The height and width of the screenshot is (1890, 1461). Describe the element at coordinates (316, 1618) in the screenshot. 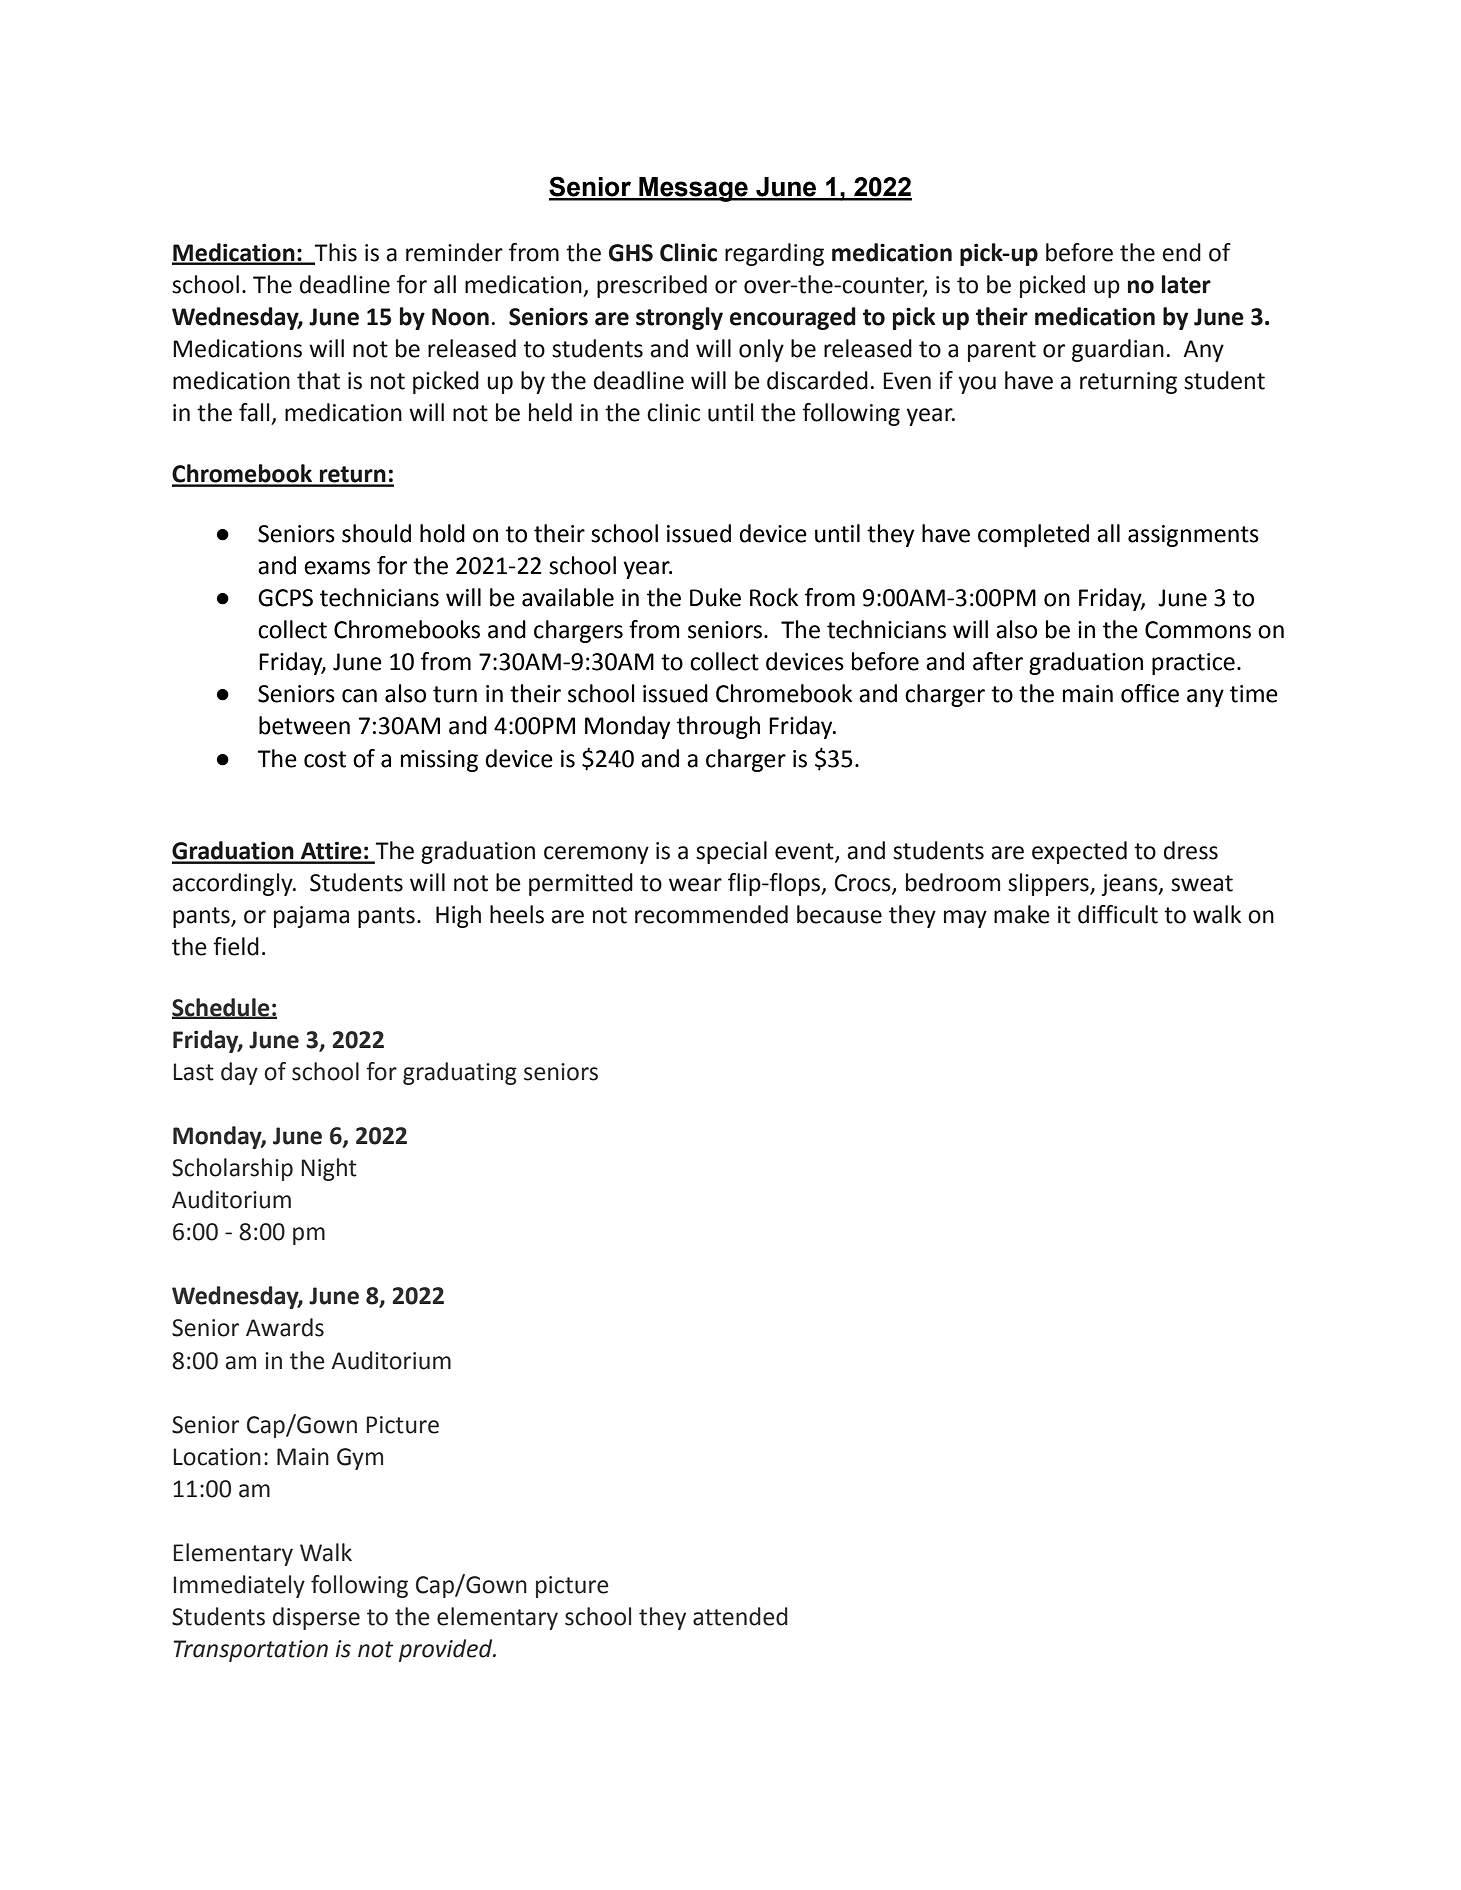

I see `disperse` at that location.
